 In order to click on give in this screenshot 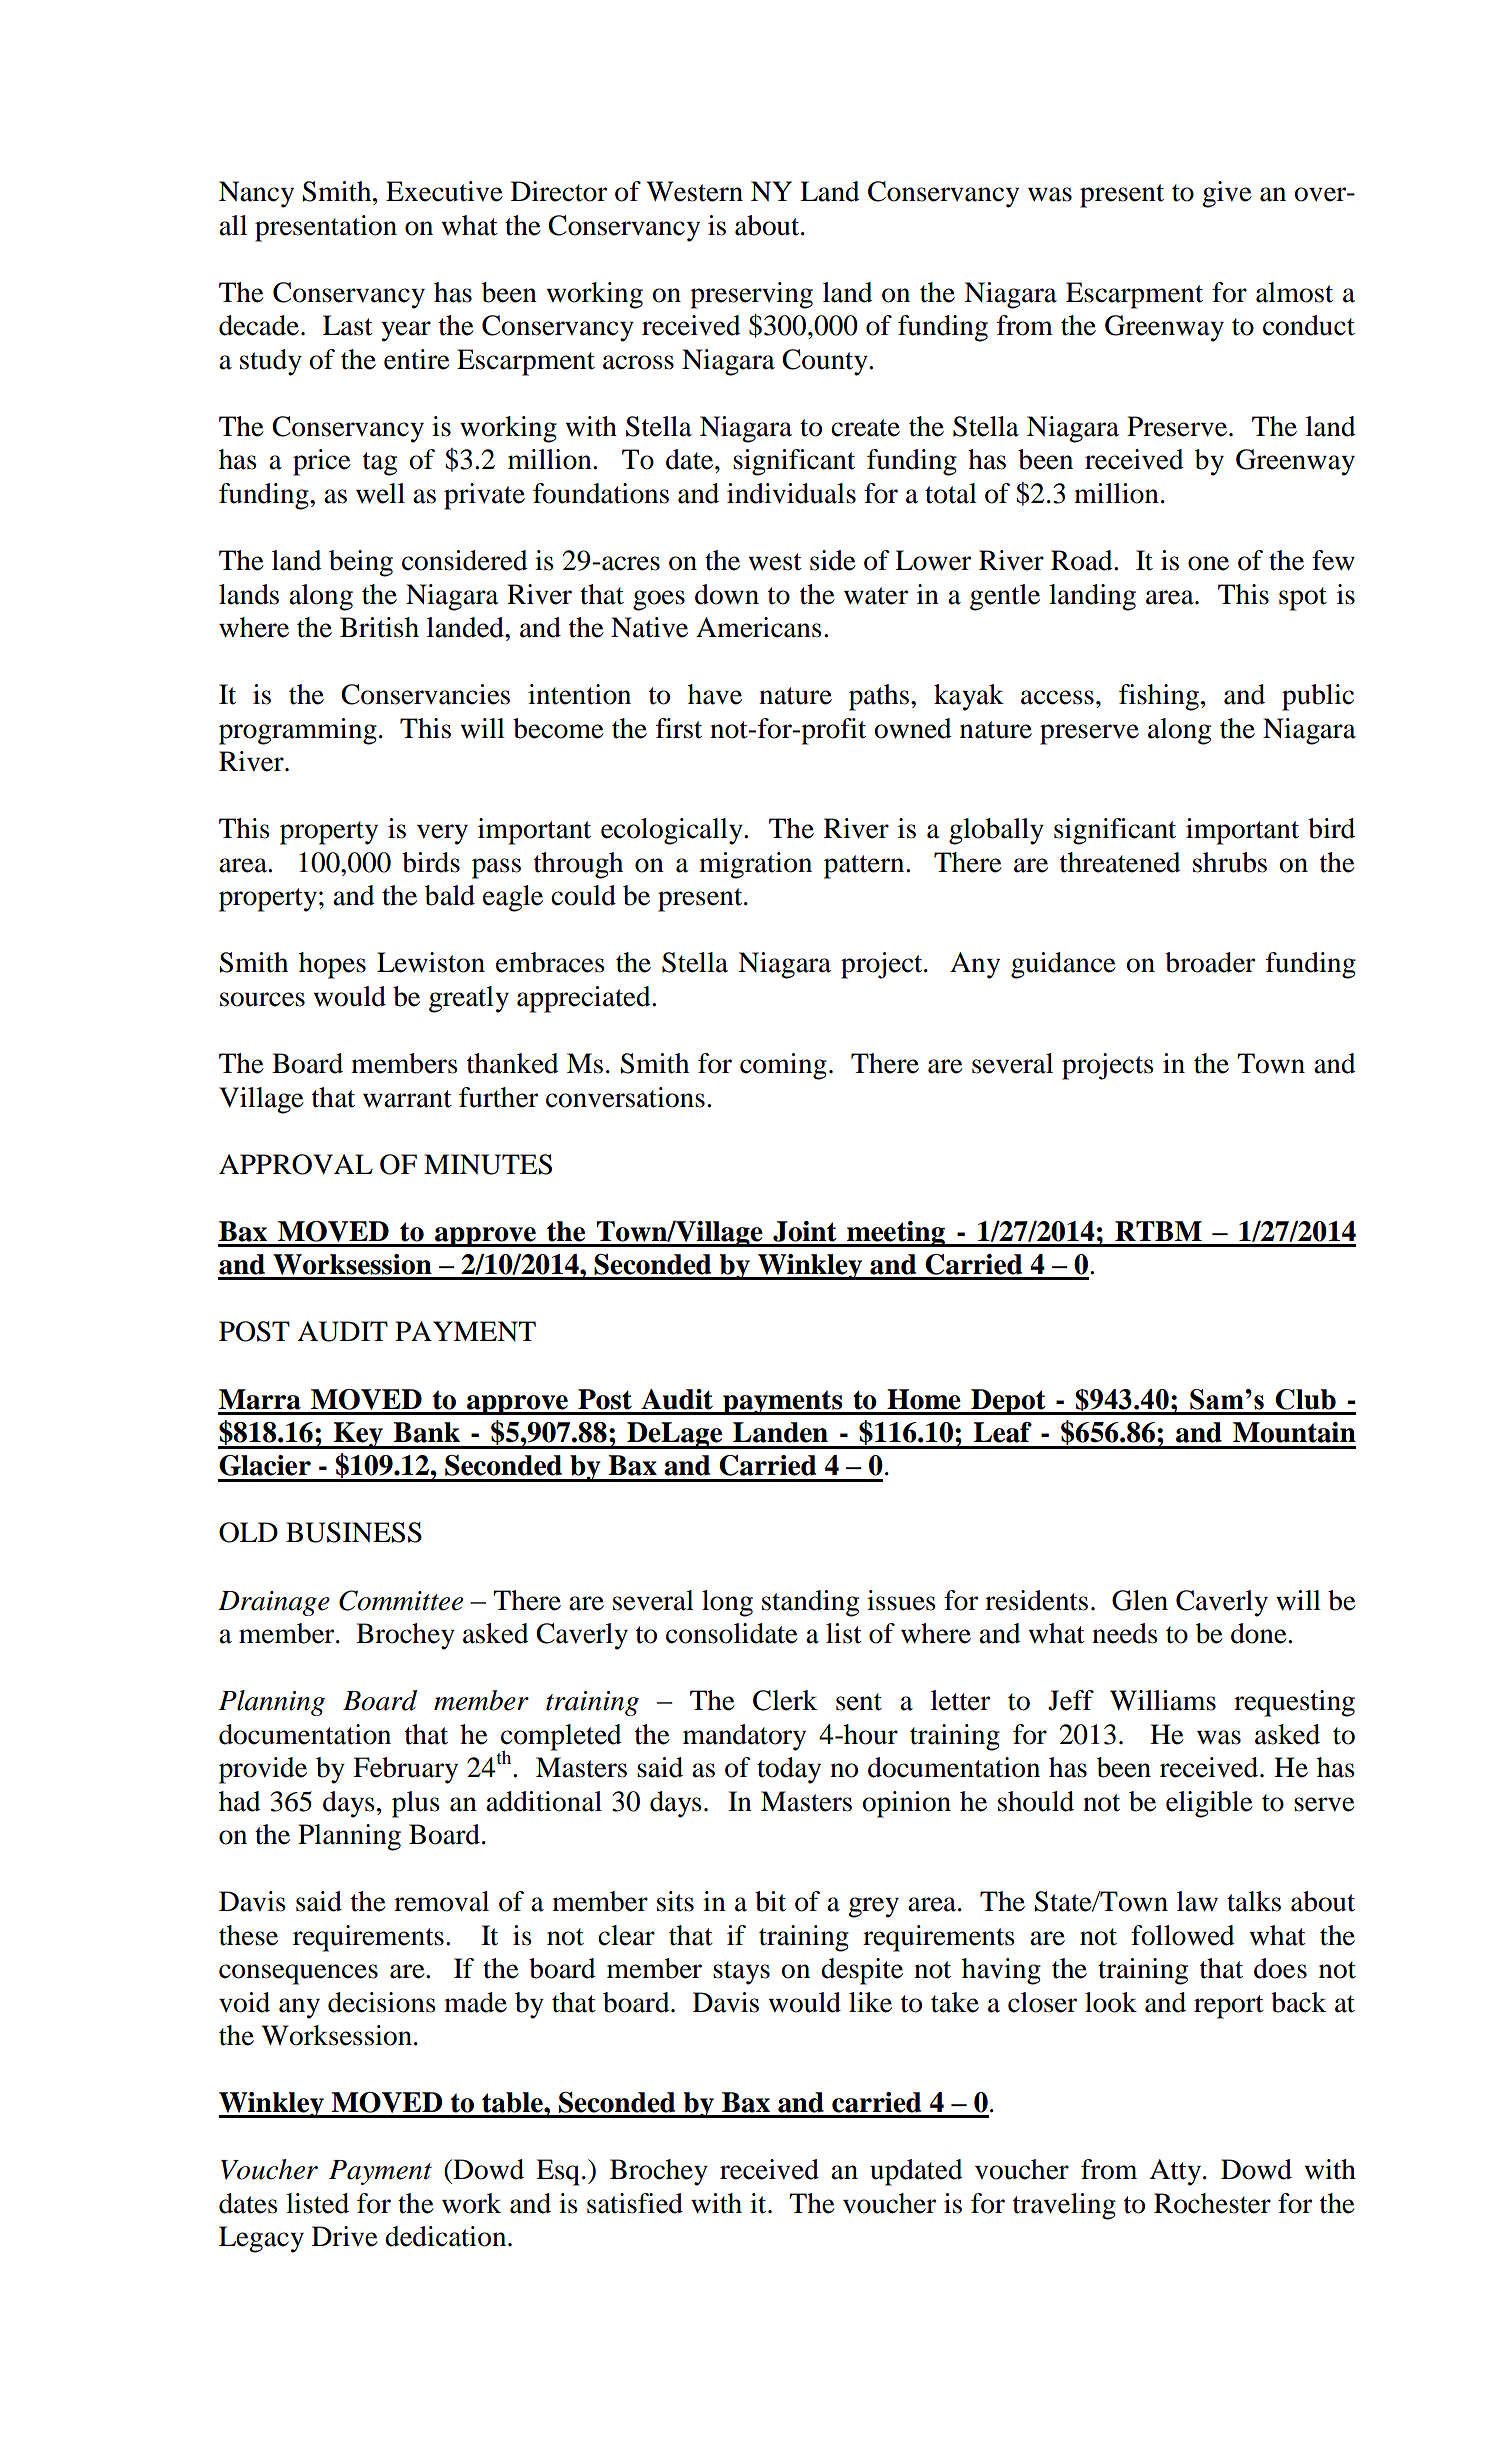, I will do `click(1227, 194)`.
